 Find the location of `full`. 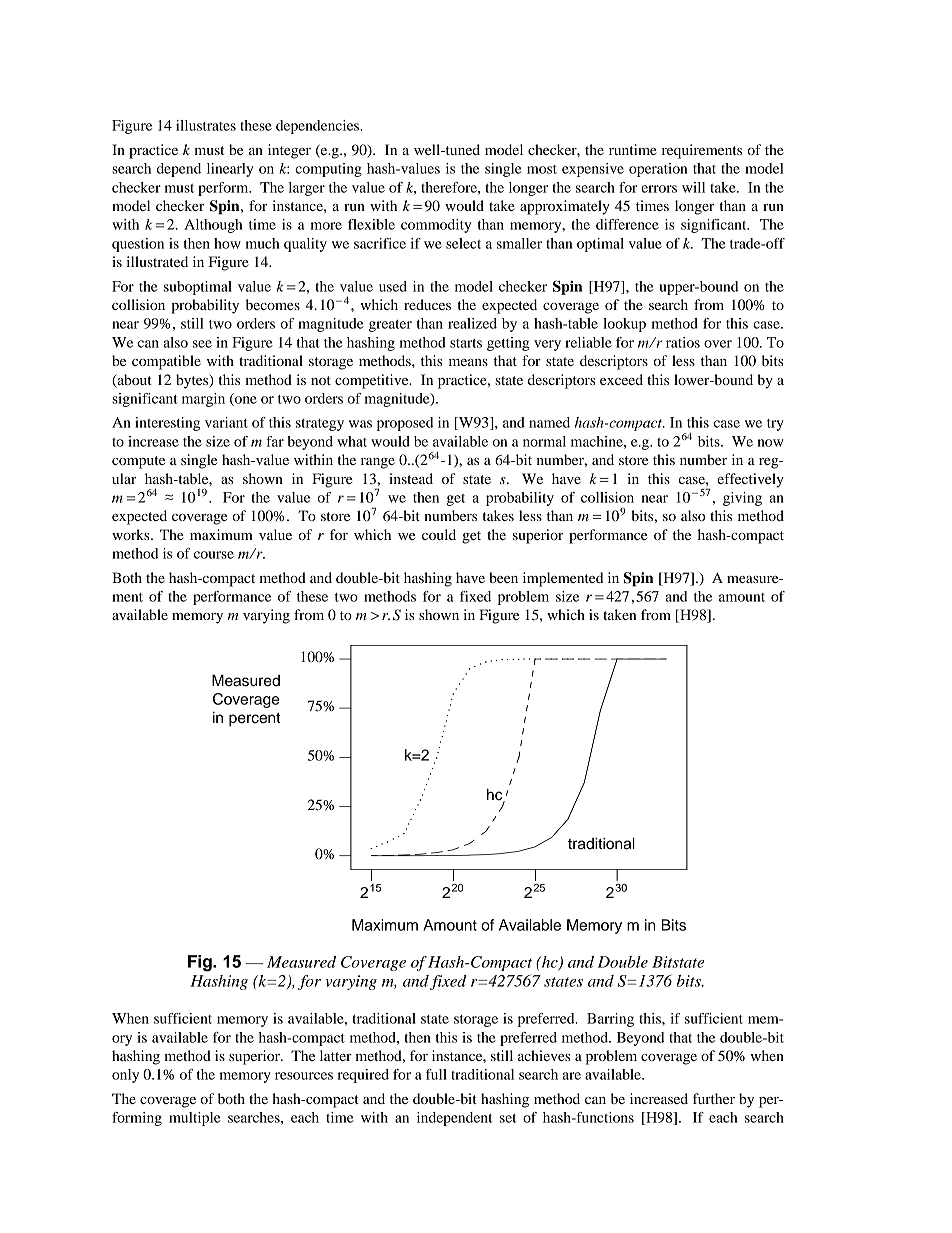

full is located at coordinates (436, 1074).
